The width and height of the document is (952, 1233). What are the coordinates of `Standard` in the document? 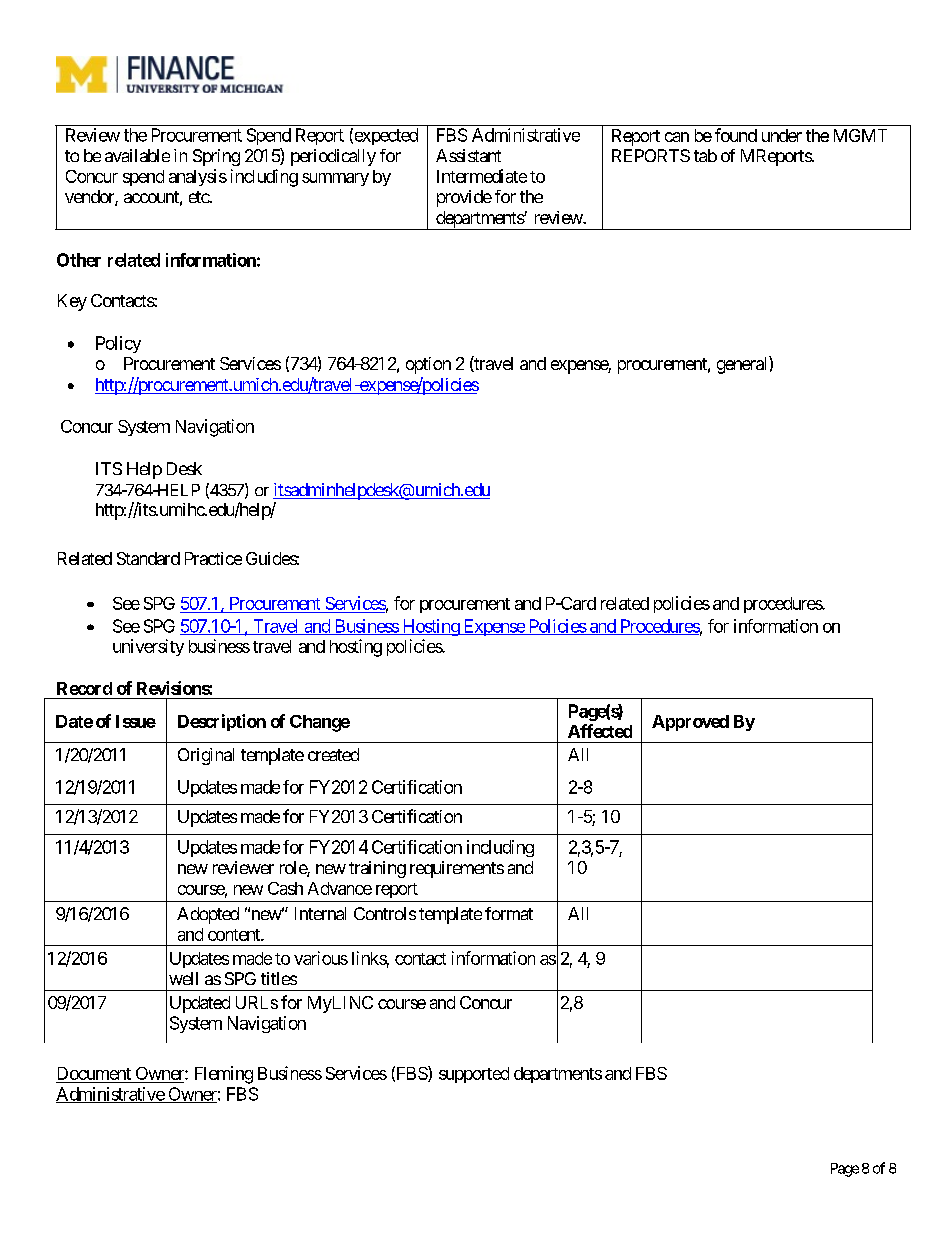 It's located at (148, 558).
